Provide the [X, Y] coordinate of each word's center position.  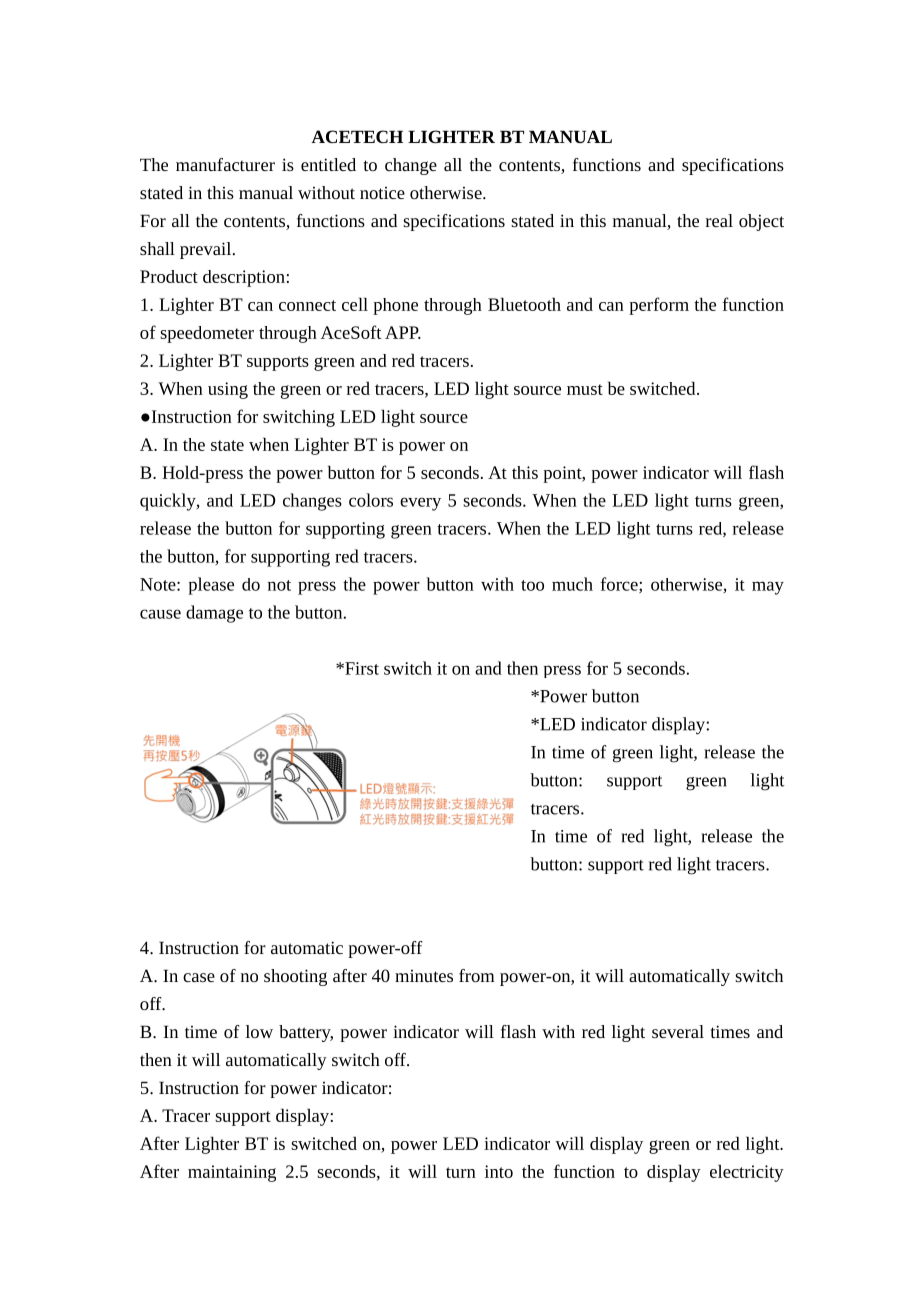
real [719, 220]
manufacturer [225, 164]
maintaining [232, 1173]
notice [382, 193]
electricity [747, 1173]
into [499, 1171]
